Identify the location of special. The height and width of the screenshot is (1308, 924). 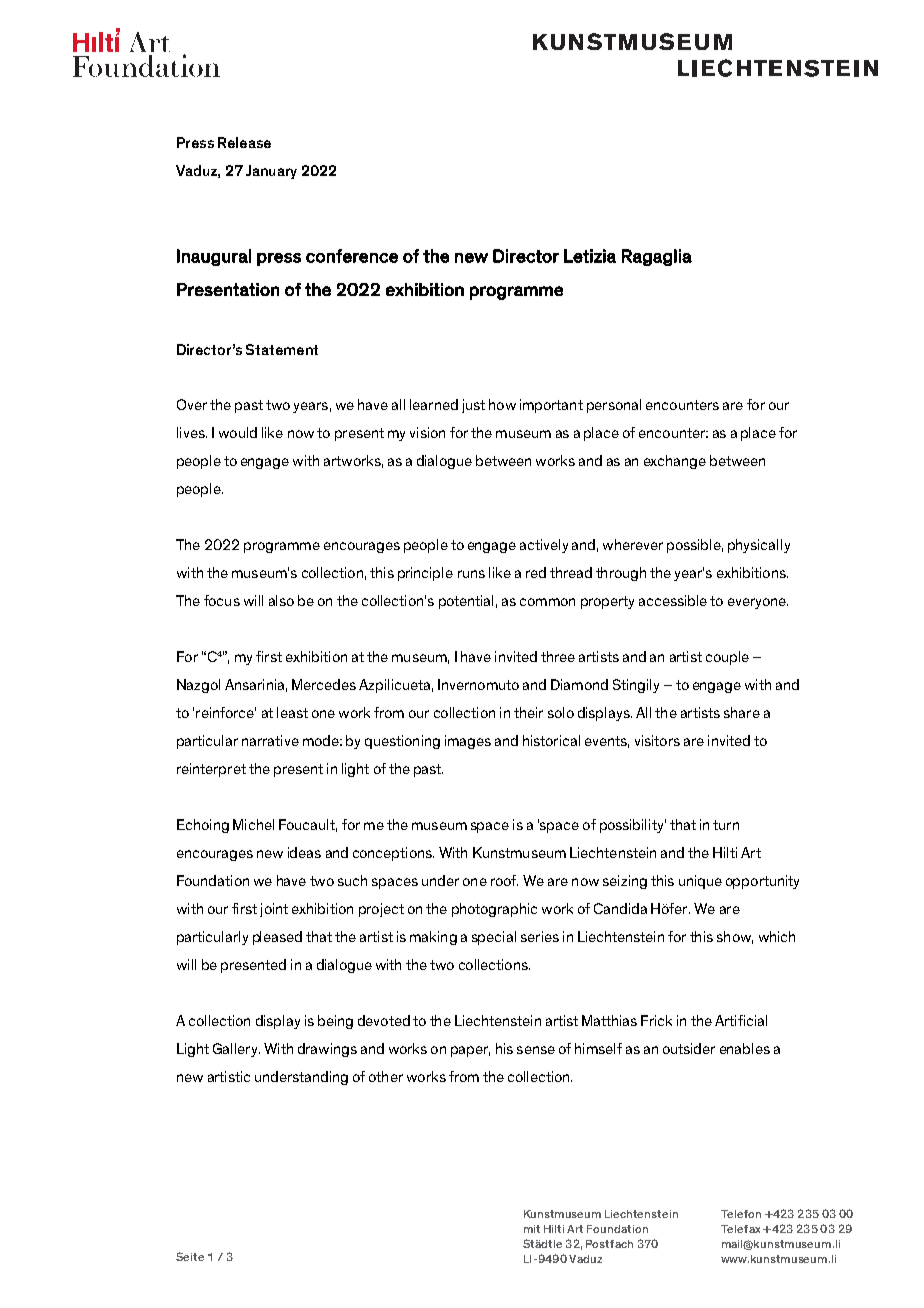
(494, 938).
